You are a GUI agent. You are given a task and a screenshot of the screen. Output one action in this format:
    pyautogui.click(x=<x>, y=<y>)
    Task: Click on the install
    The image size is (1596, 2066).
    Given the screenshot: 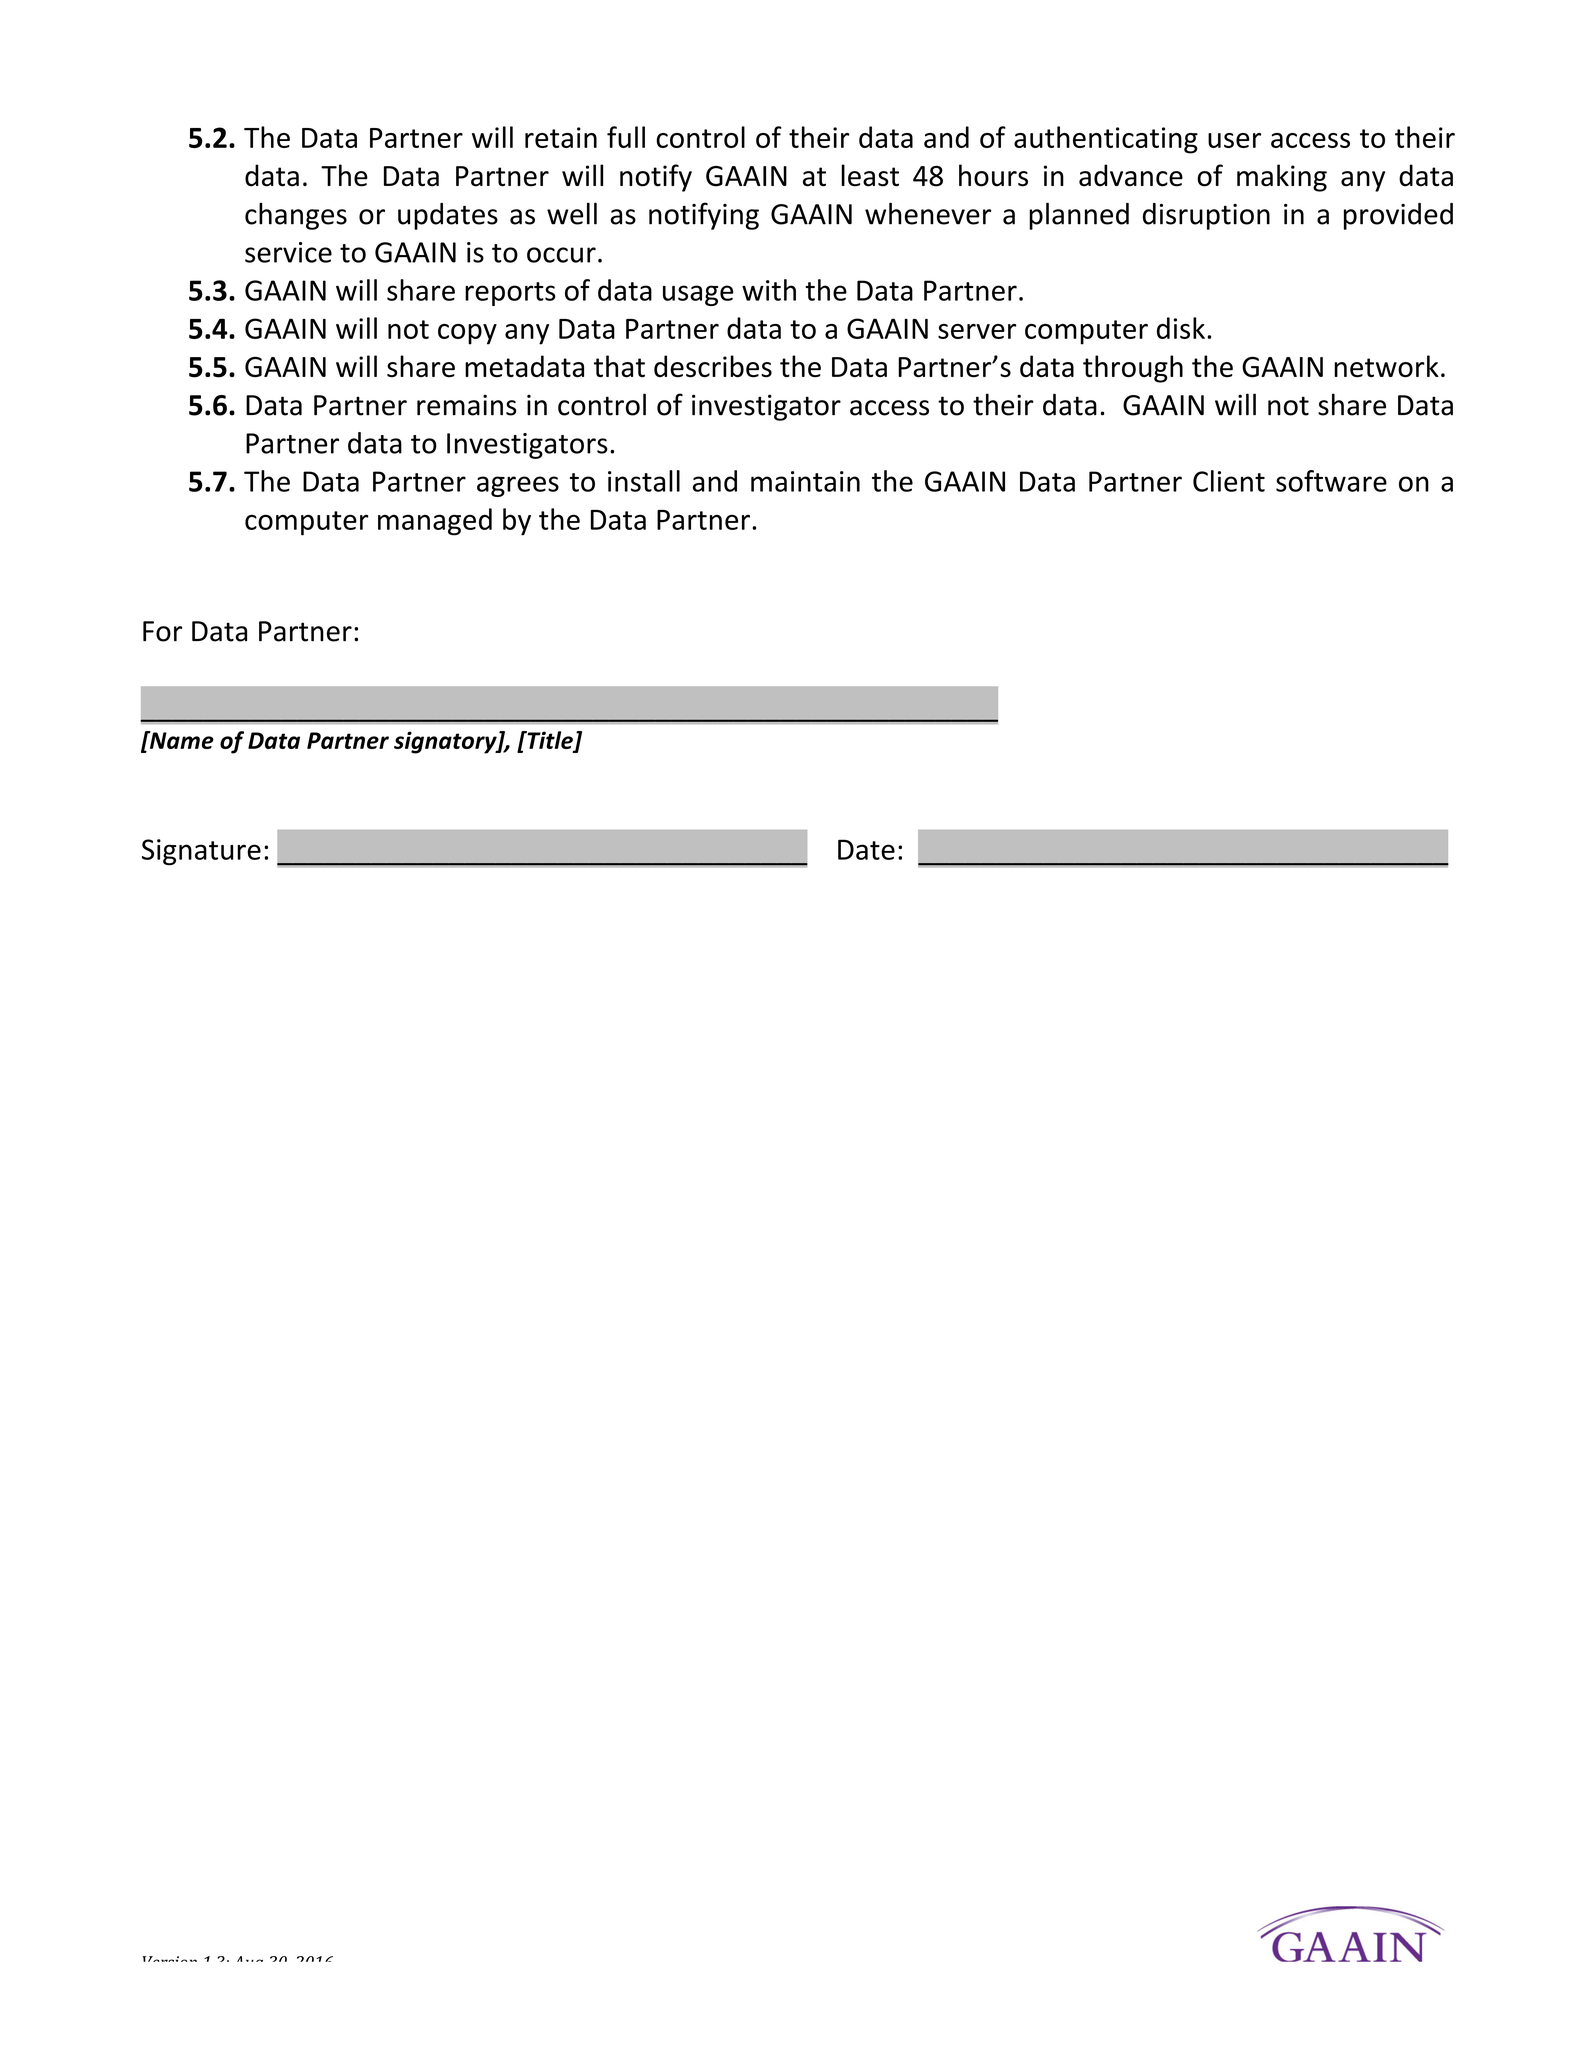 What is the action you would take?
    pyautogui.click(x=644, y=481)
